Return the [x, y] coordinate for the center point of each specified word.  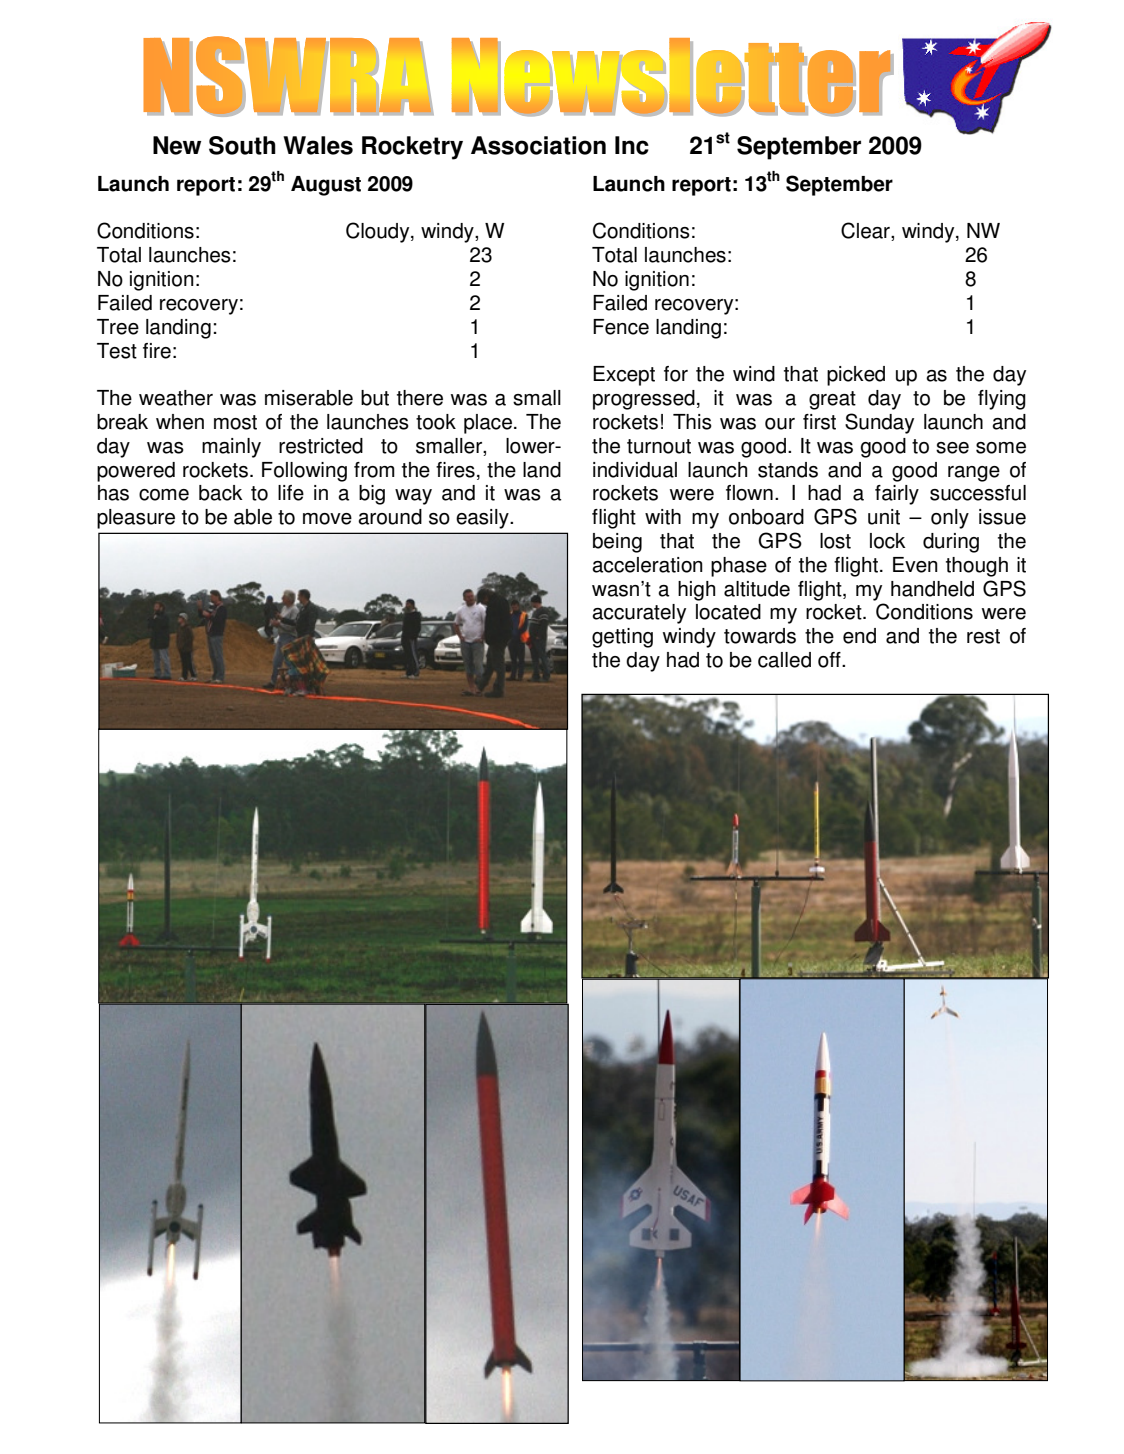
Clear [866, 231]
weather [176, 398]
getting [622, 638]
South [242, 145]
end [859, 636]
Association [538, 145]
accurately [639, 614]
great [832, 400]
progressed [644, 400]
